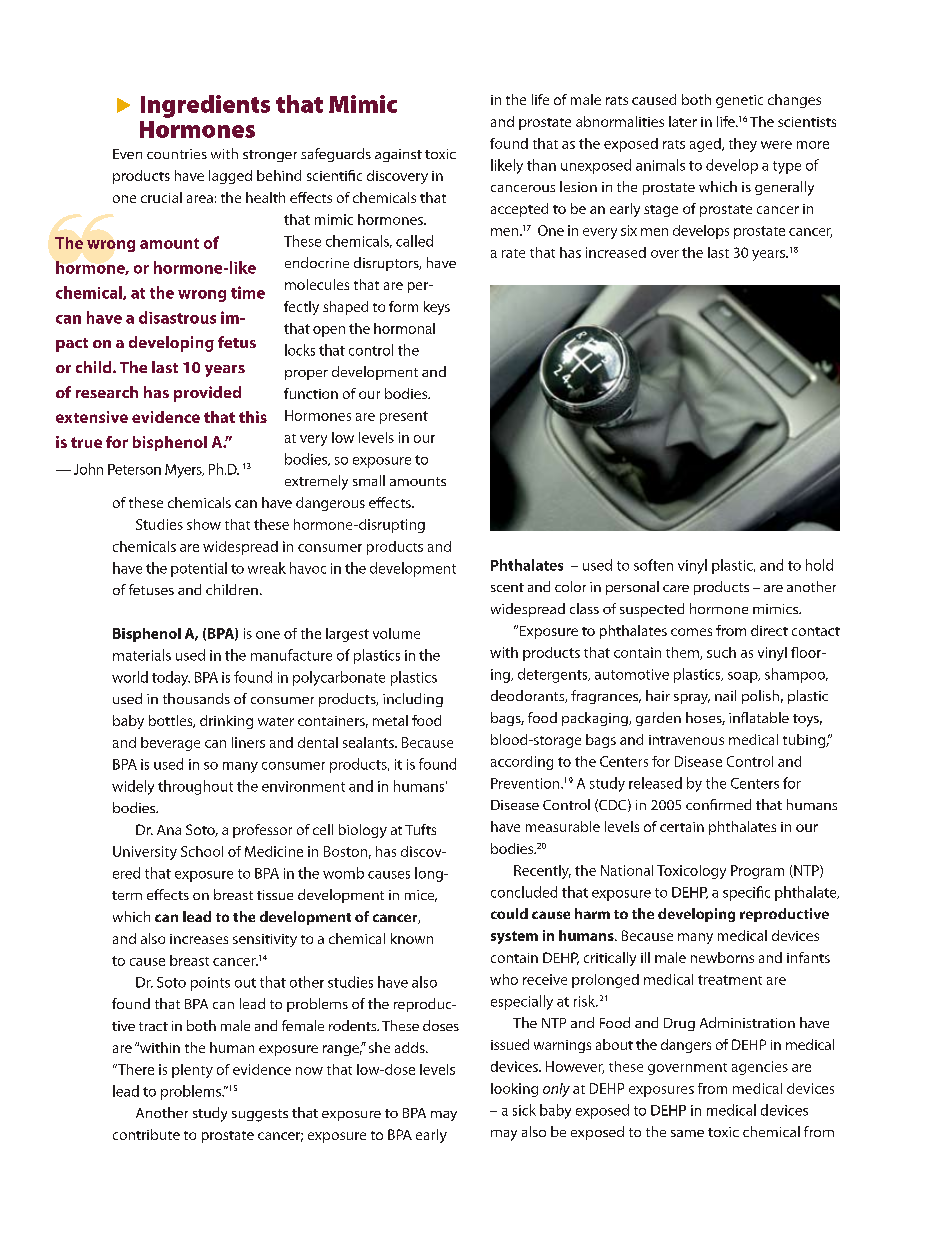 This image has height=1233, width=952. Describe the element at coordinates (195, 787) in the image. I see `throughout` at that location.
